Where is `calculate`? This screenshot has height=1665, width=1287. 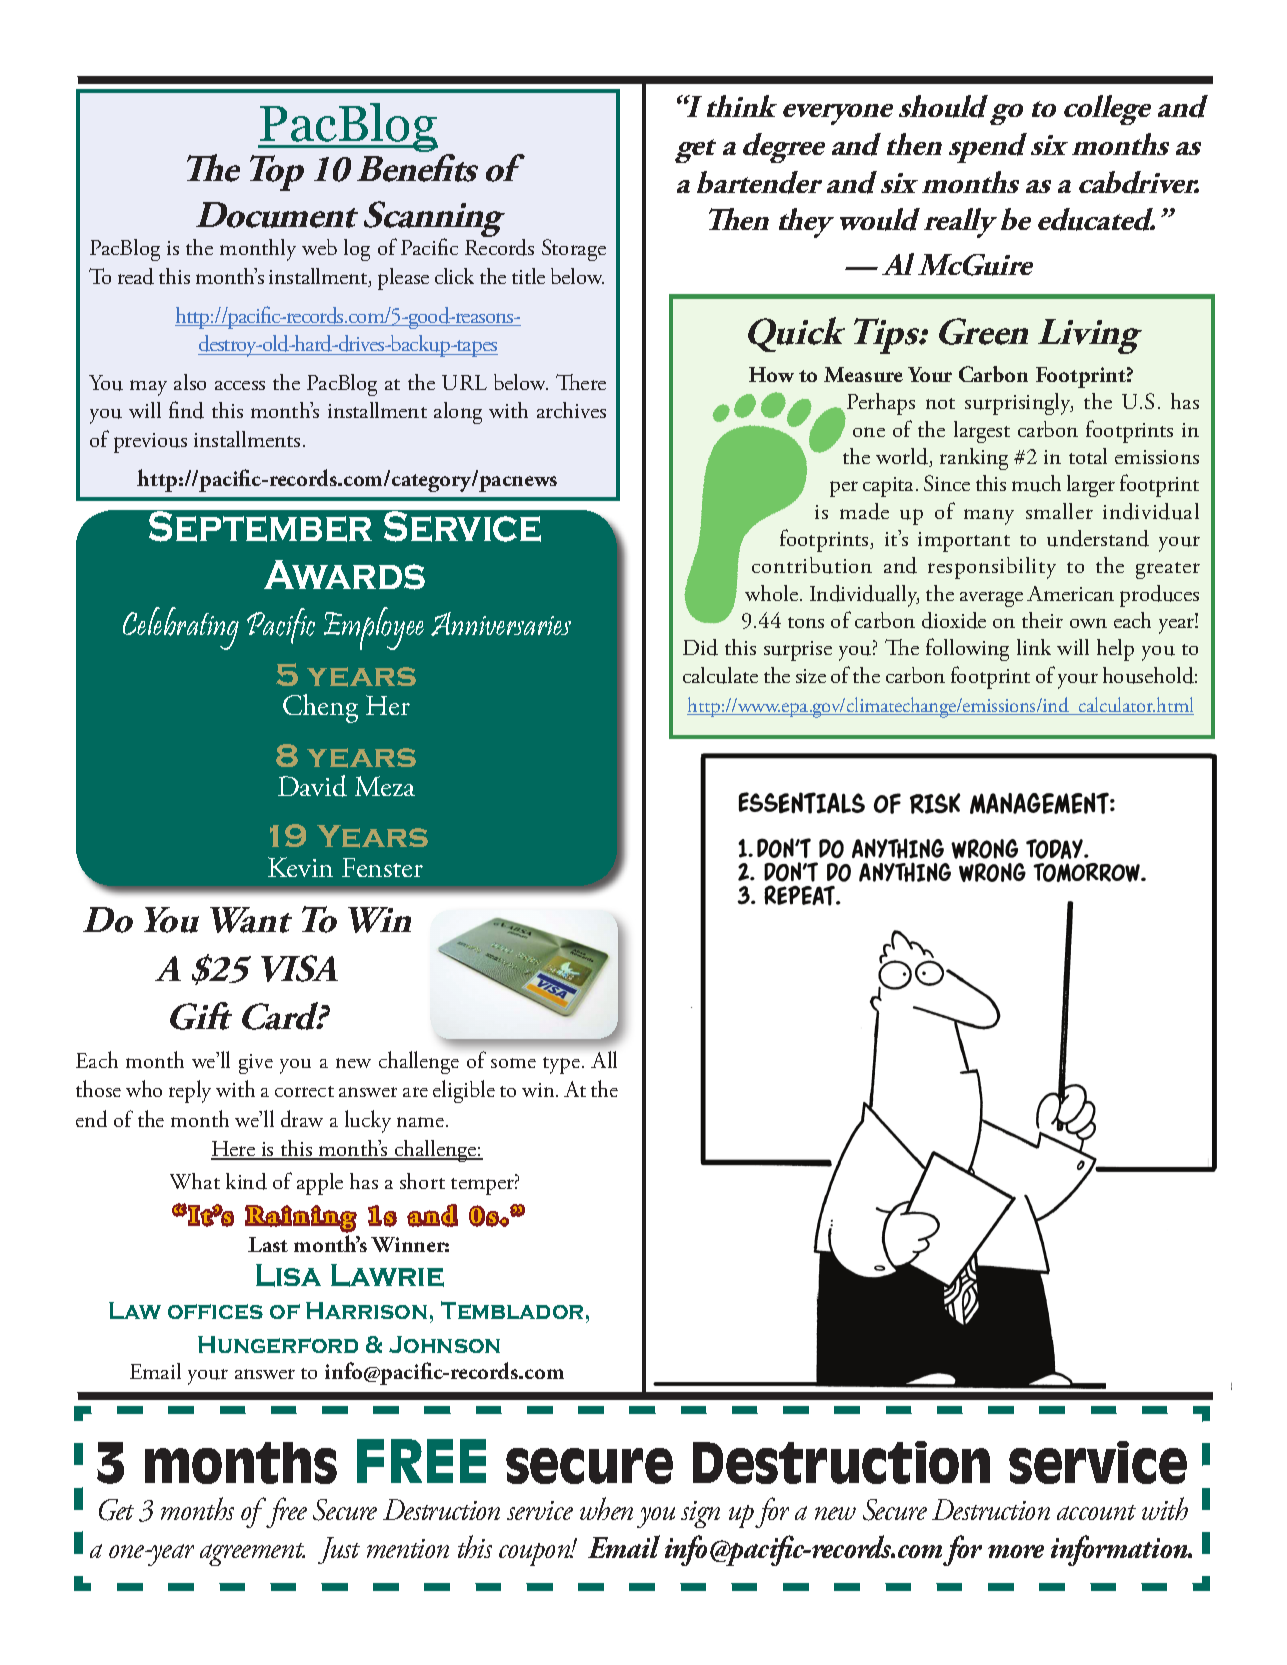
calculate is located at coordinates (720, 675).
